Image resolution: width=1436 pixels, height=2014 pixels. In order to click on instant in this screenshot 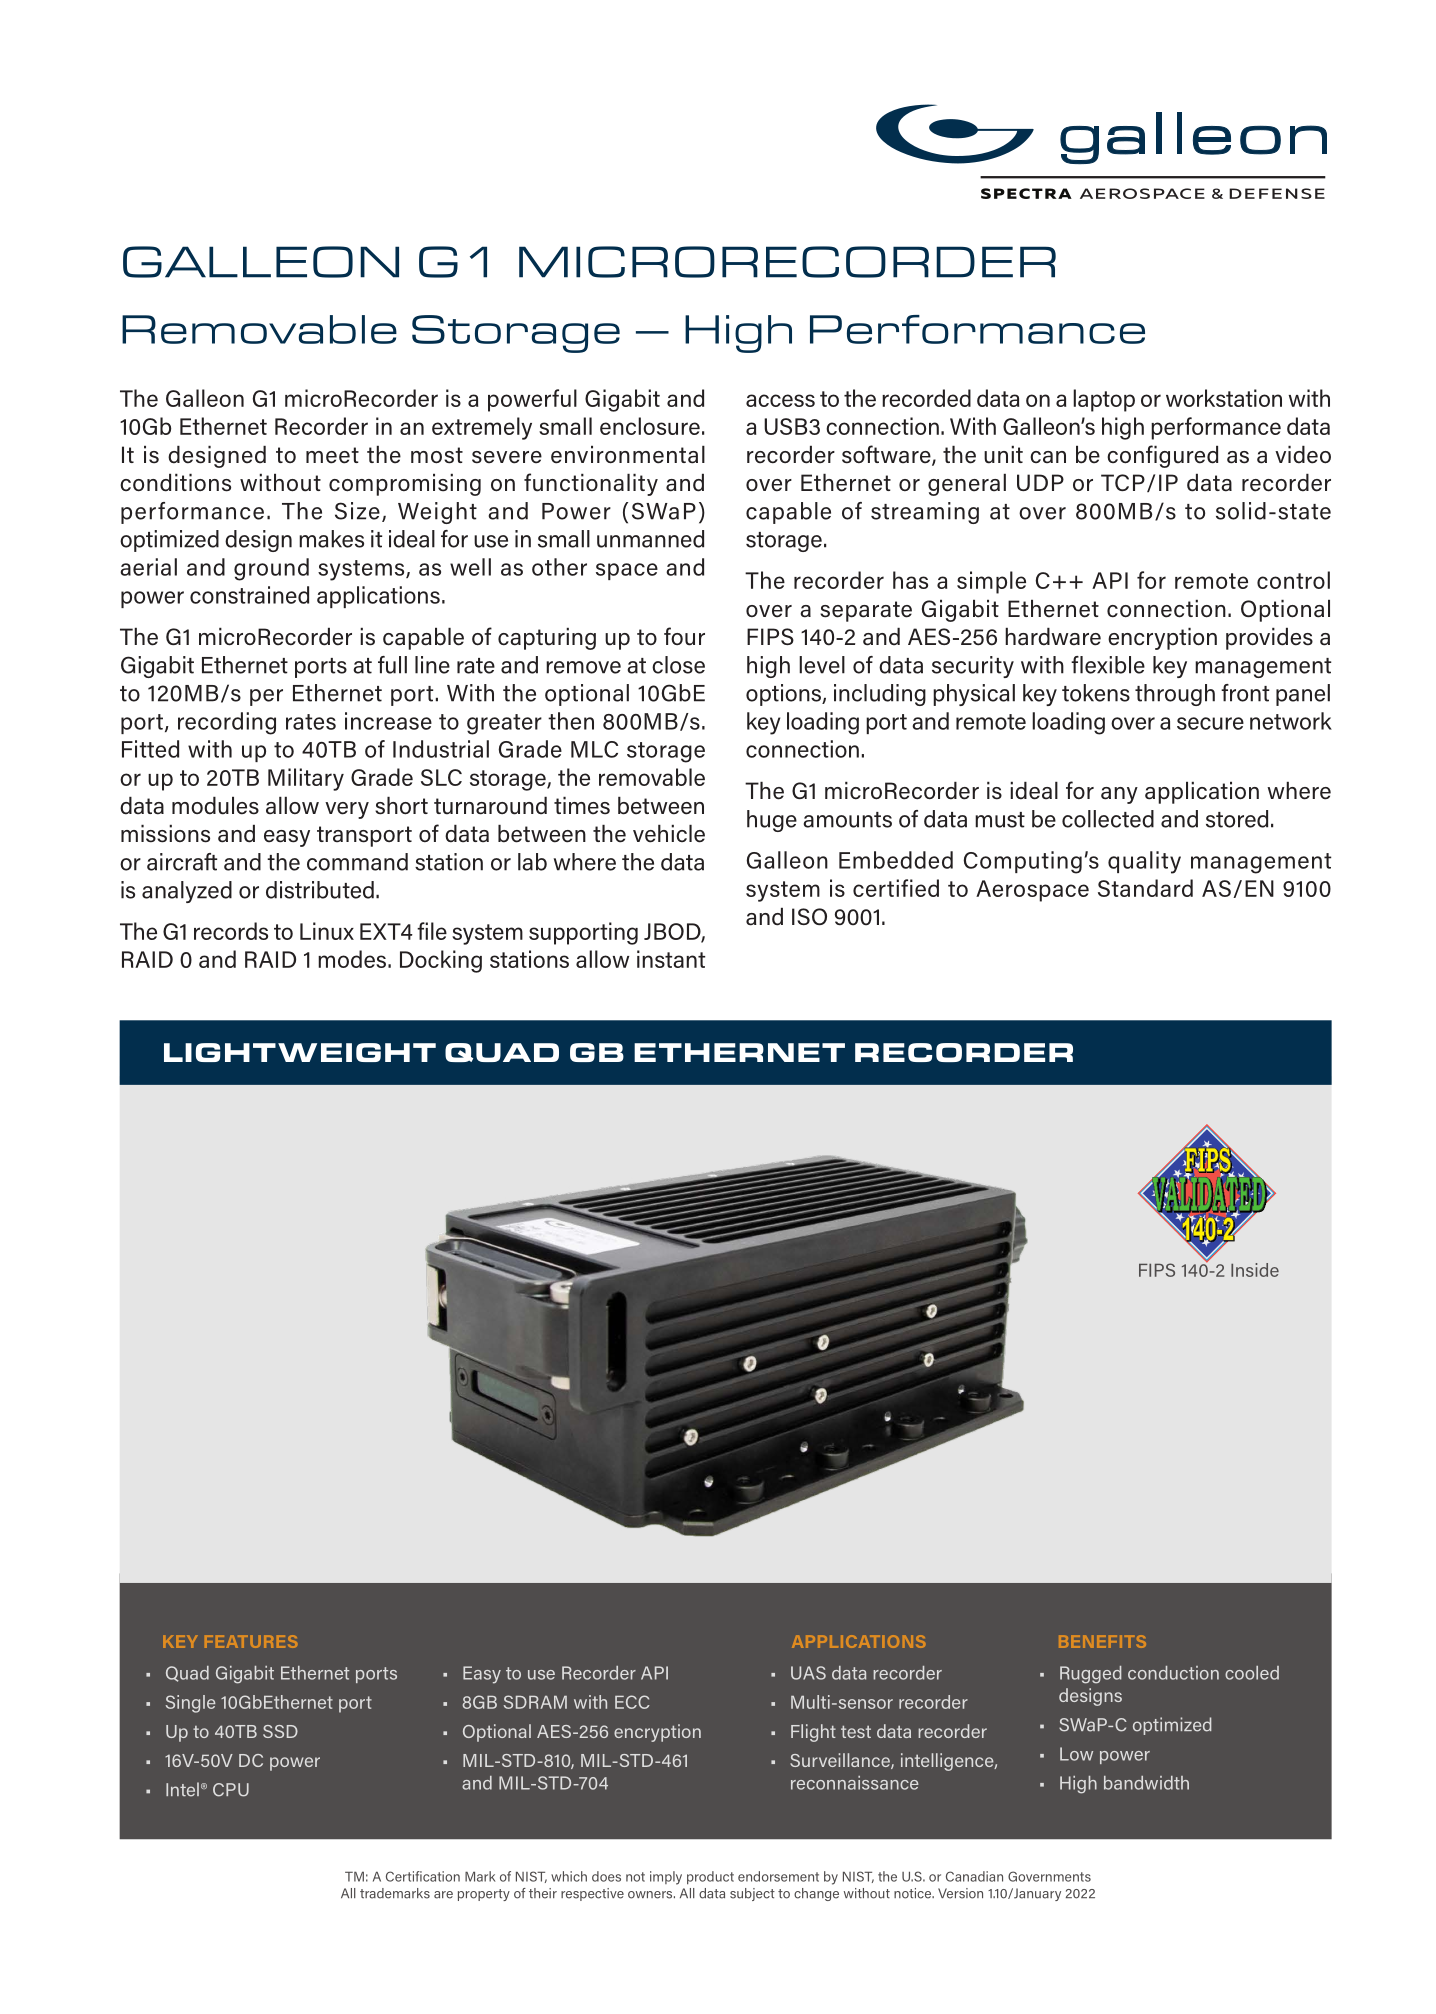, I will do `click(671, 959)`.
